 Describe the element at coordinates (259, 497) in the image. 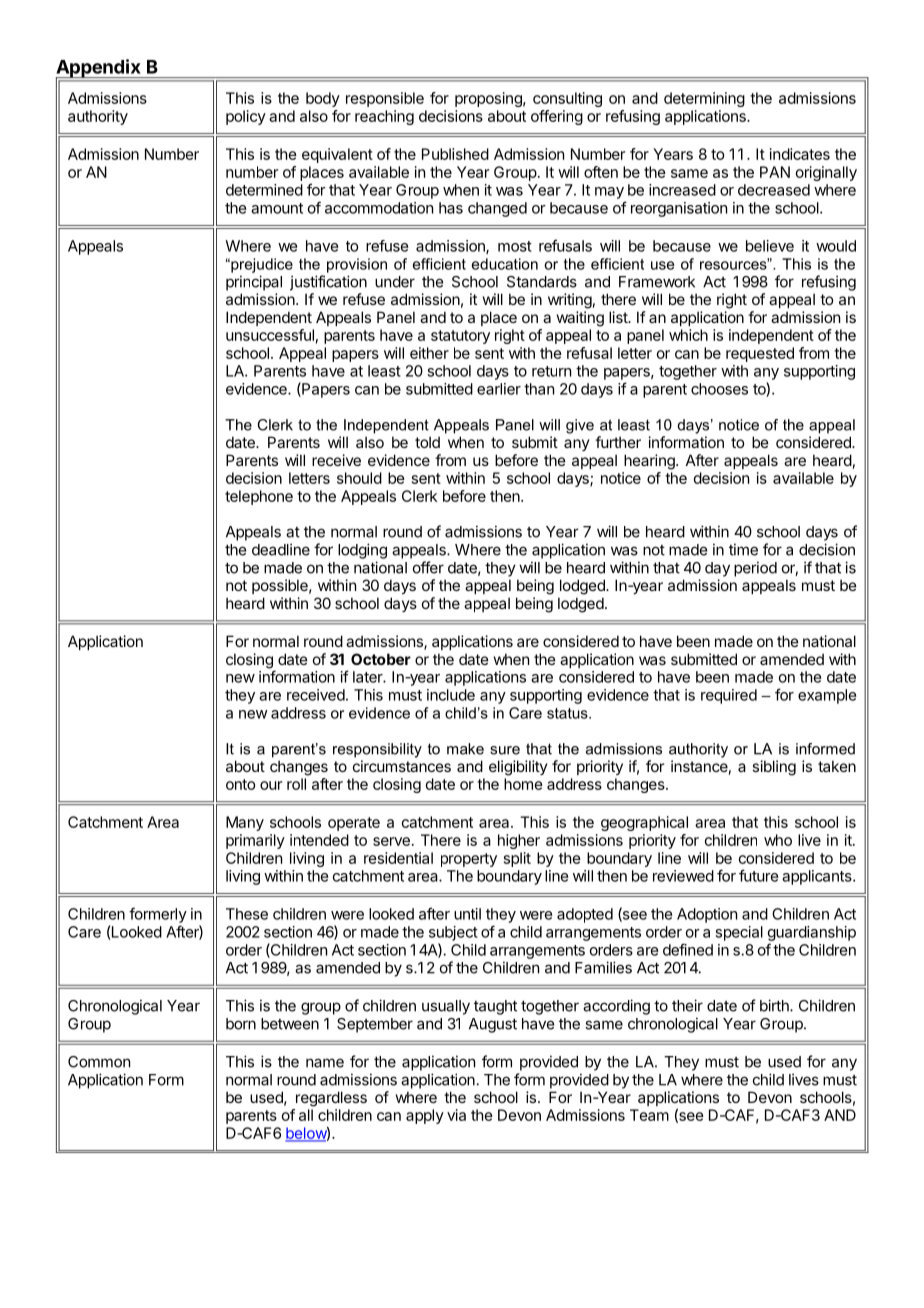

I see `telephone` at that location.
